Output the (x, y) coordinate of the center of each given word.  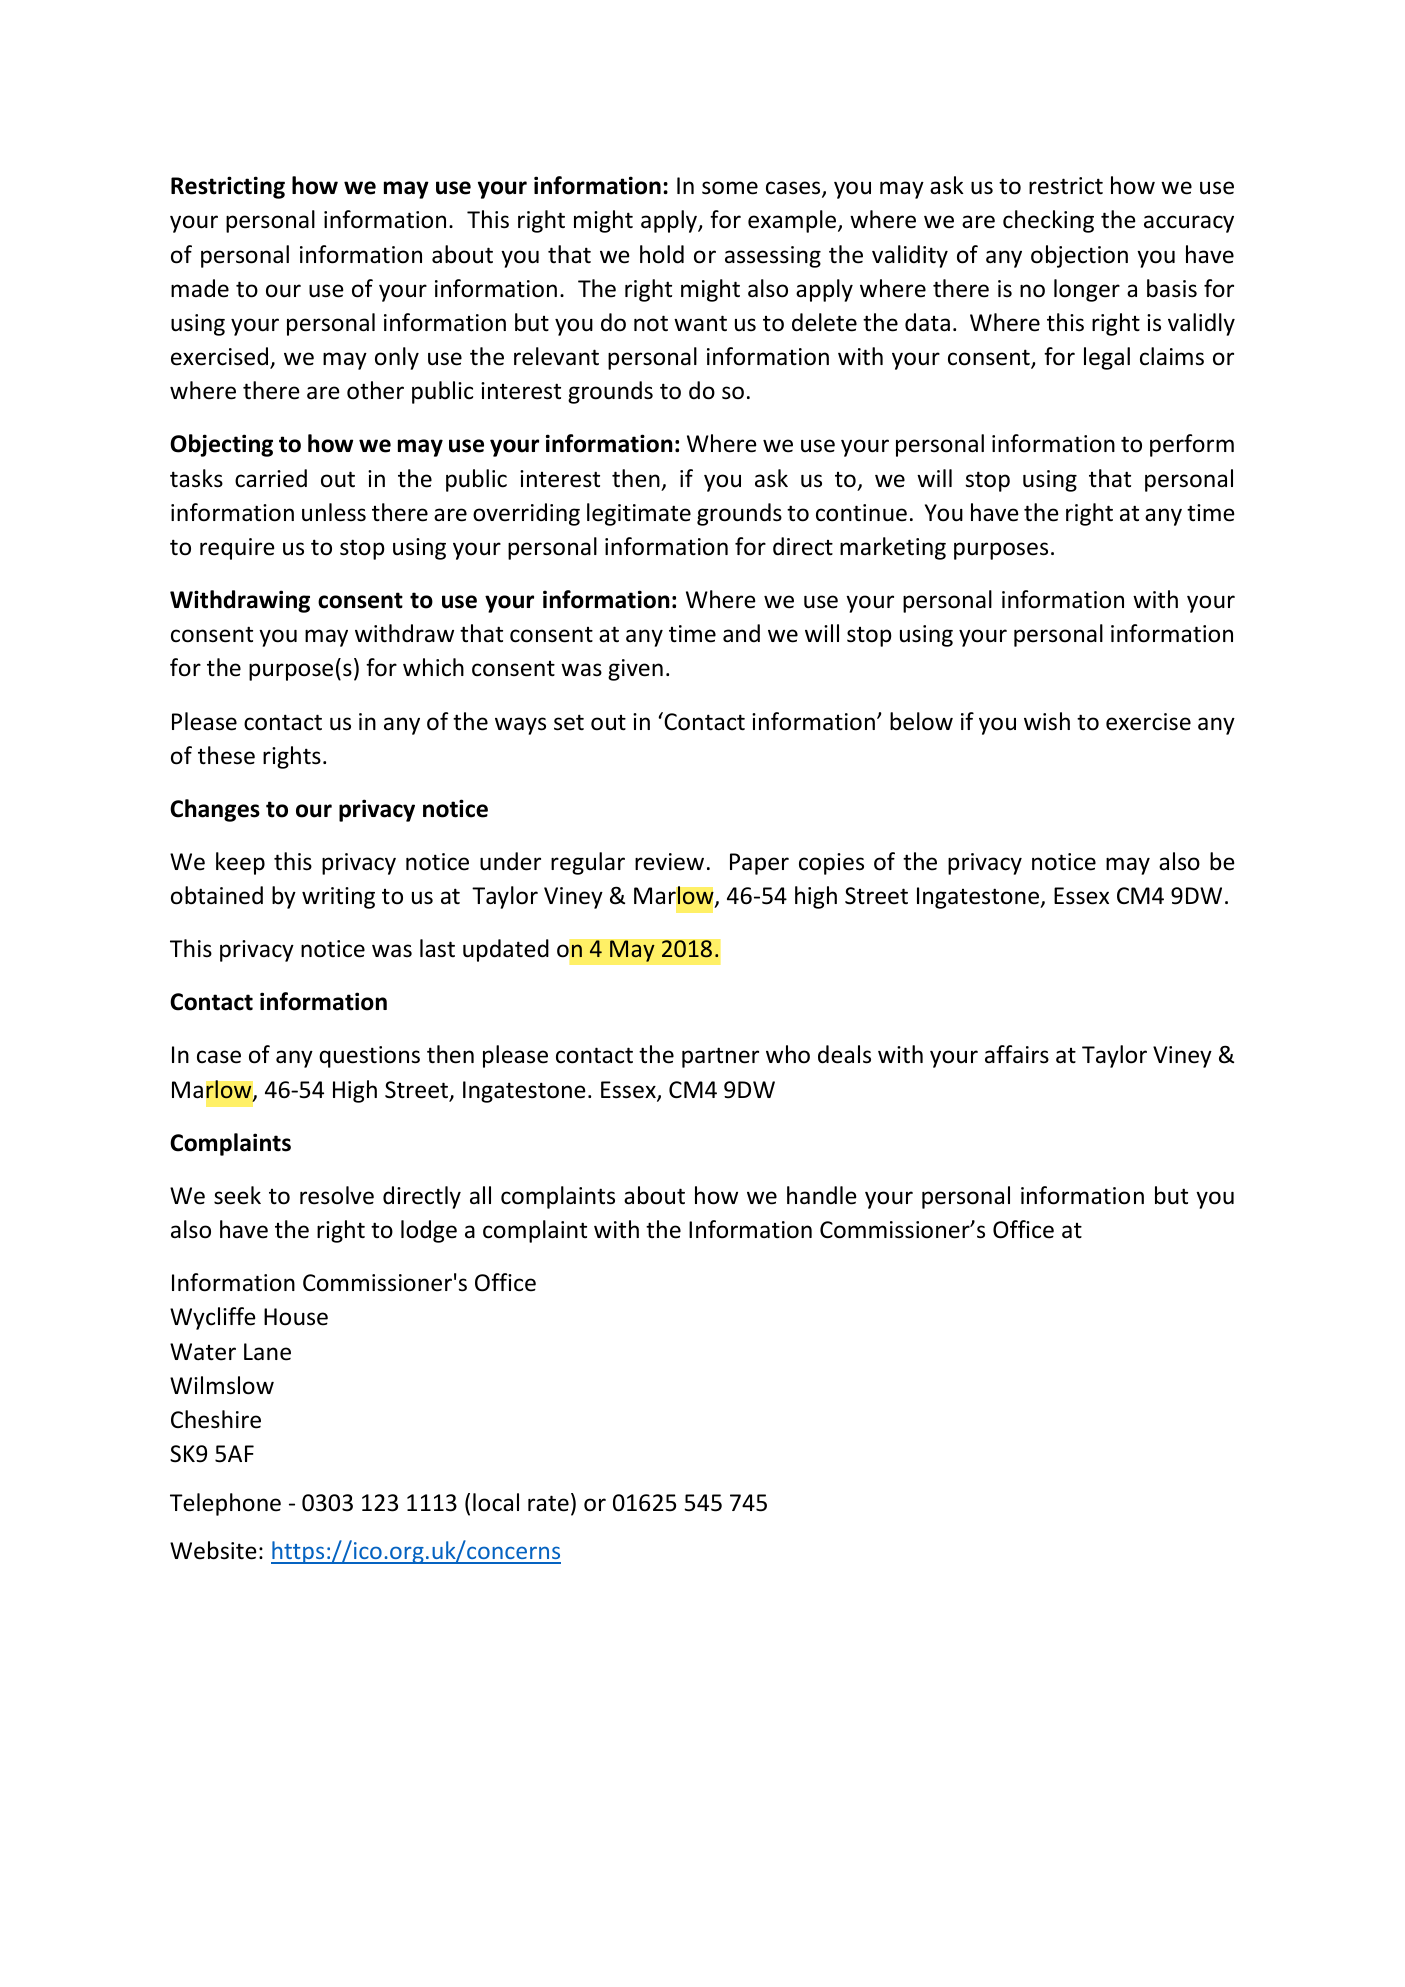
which (433, 667)
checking (1048, 221)
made (200, 288)
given (635, 670)
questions (369, 1057)
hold (662, 254)
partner (720, 1057)
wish (1047, 721)
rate (548, 1503)
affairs (1017, 1054)
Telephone (225, 1504)
